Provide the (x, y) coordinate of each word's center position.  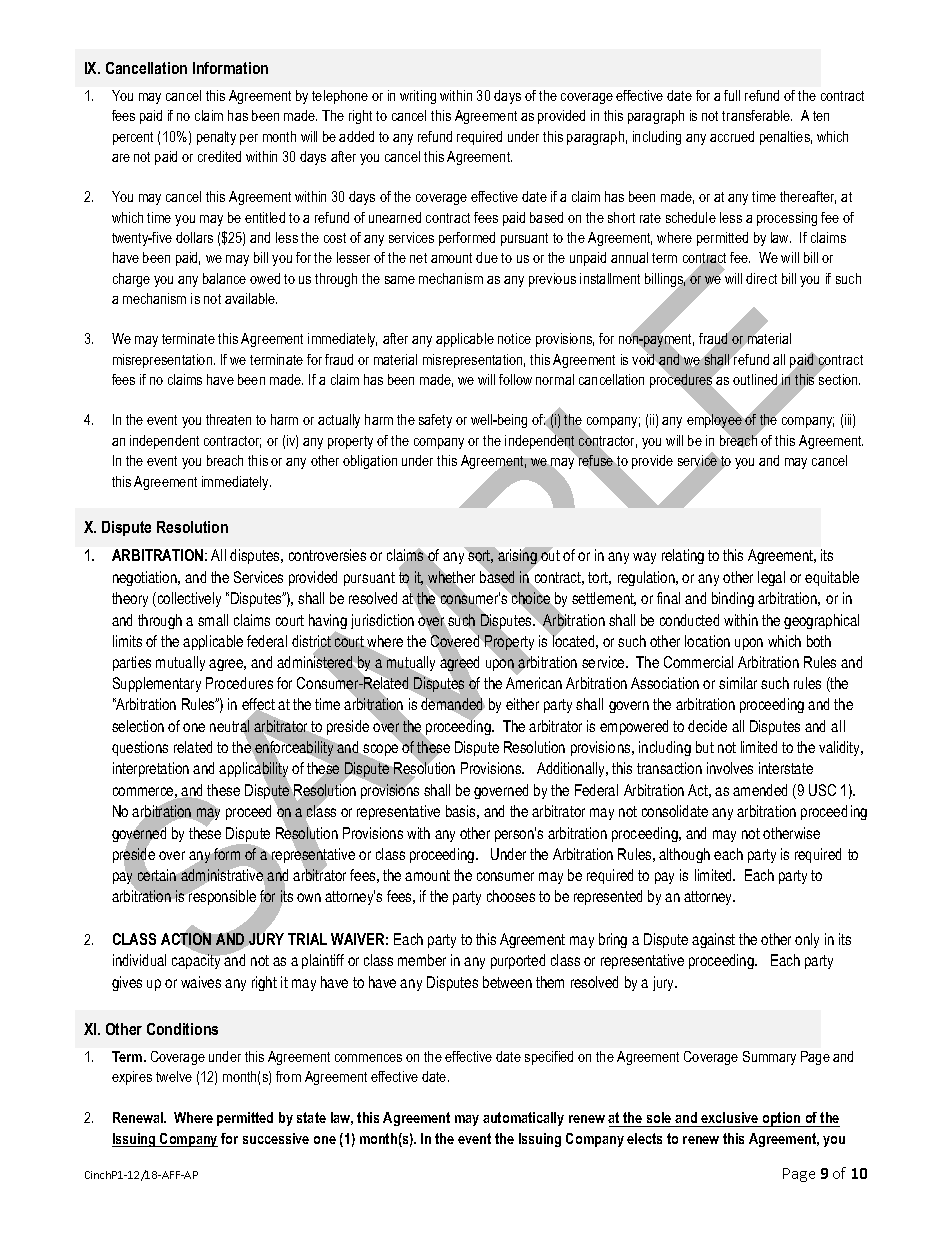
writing (418, 97)
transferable (757, 115)
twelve (174, 1076)
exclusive (730, 1119)
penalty (216, 138)
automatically (523, 1119)
